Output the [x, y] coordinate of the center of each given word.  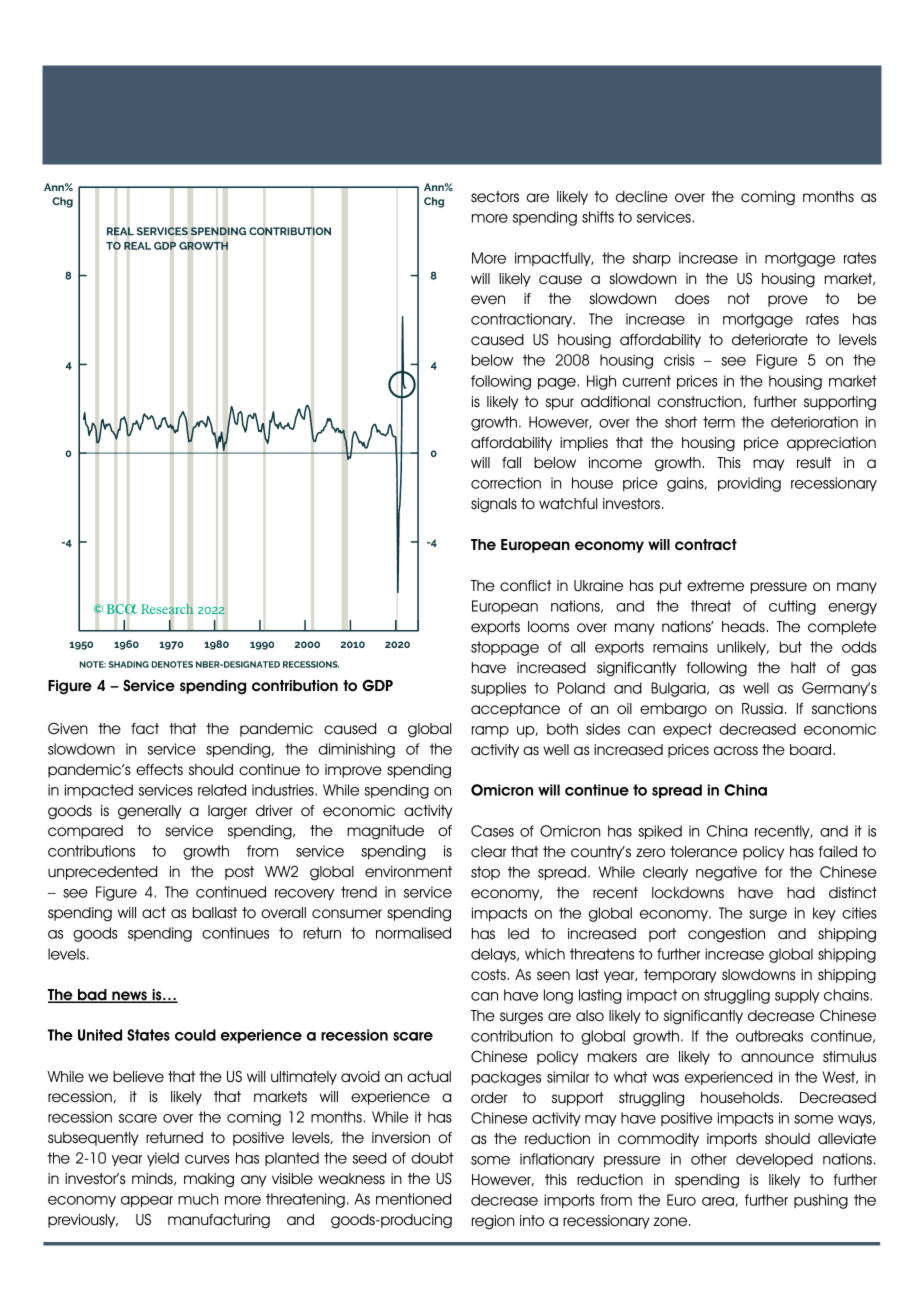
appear [147, 1201]
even [488, 300]
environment [408, 872]
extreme [715, 586]
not [739, 299]
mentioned [413, 1199]
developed [774, 1160]
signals [494, 505]
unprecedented [102, 873]
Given [68, 729]
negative [726, 873]
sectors [495, 197]
